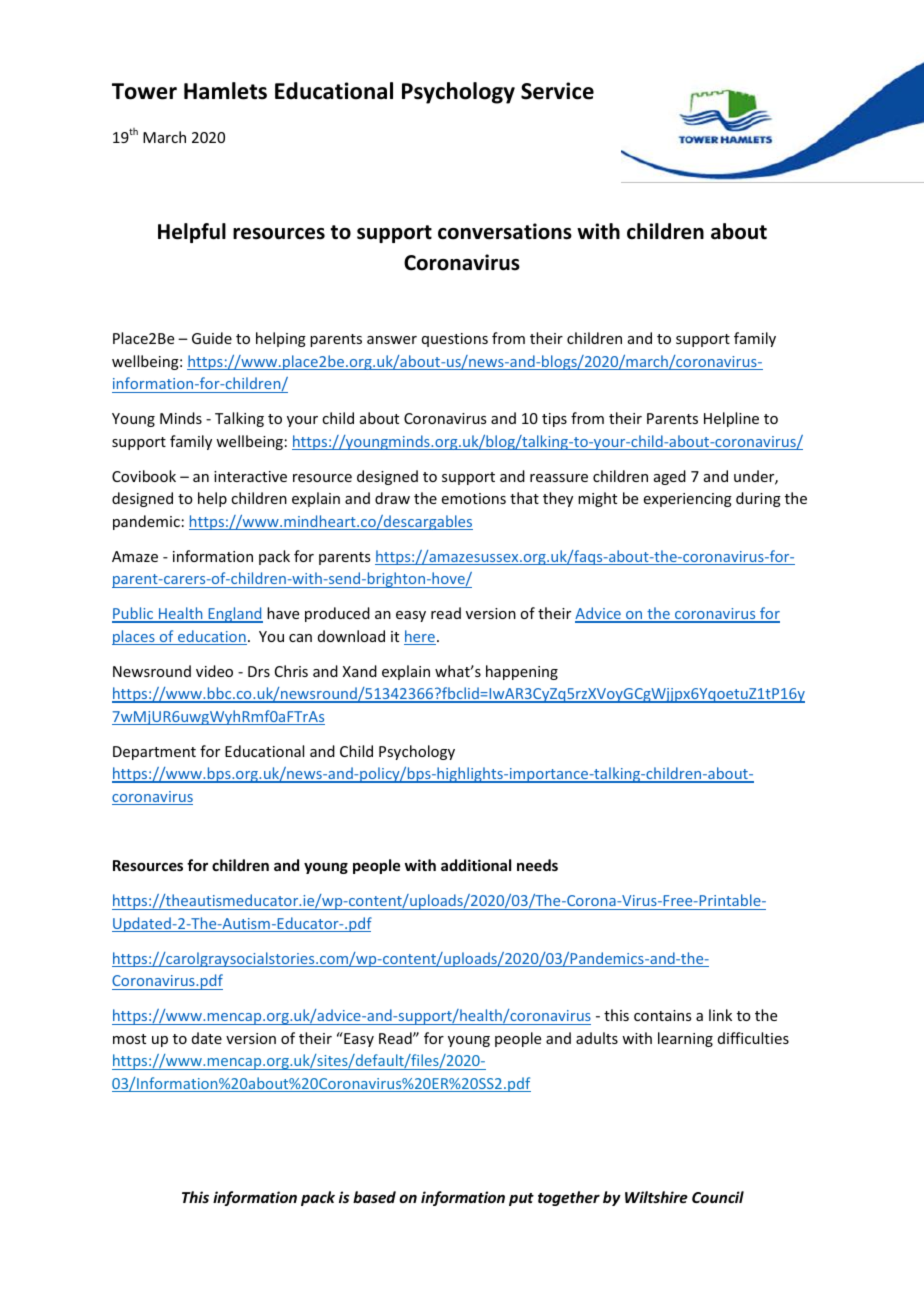 The width and height of the screenshot is (924, 1308). I want to click on additional, so click(476, 865).
